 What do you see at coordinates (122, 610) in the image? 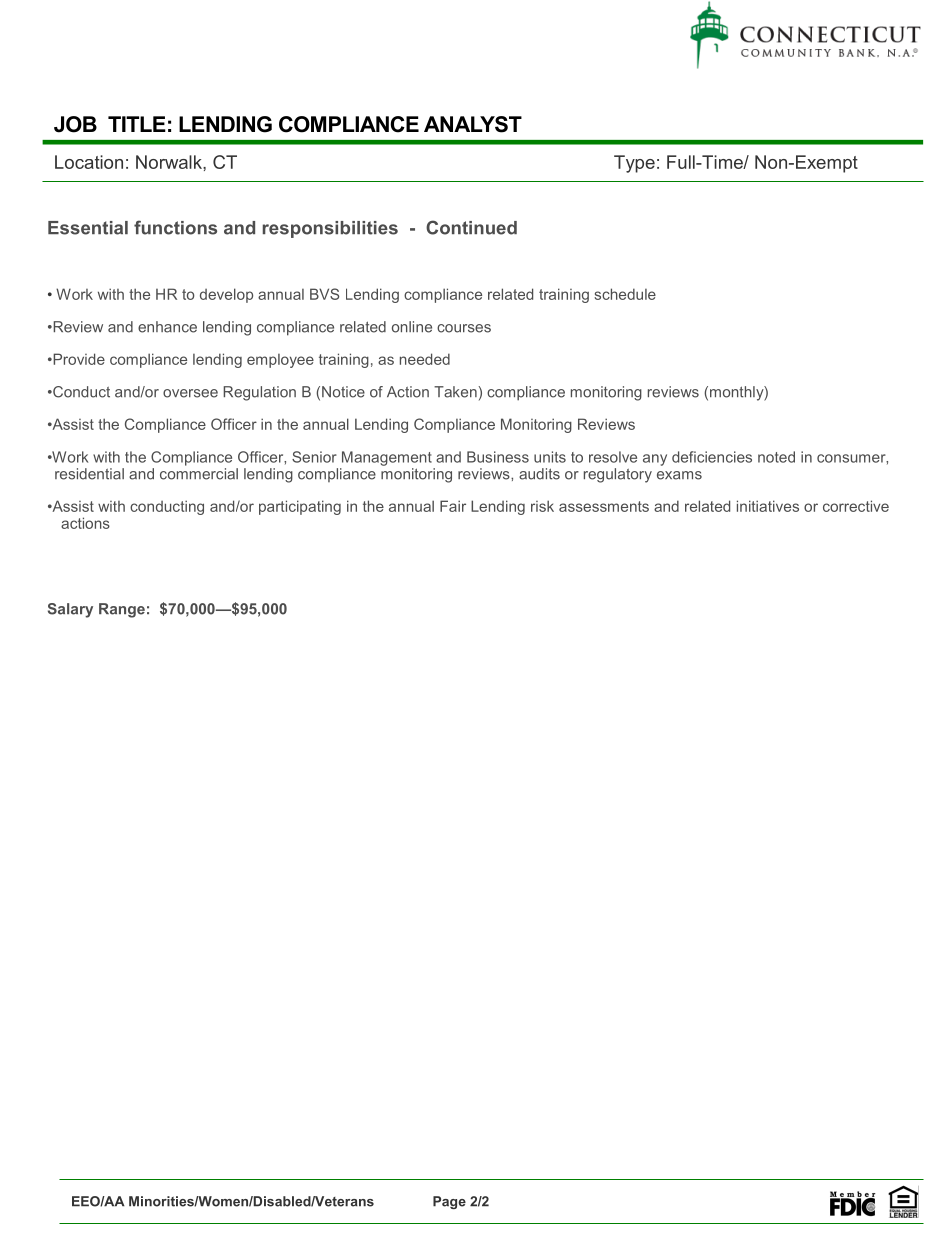
I see `Range` at bounding box center [122, 610].
